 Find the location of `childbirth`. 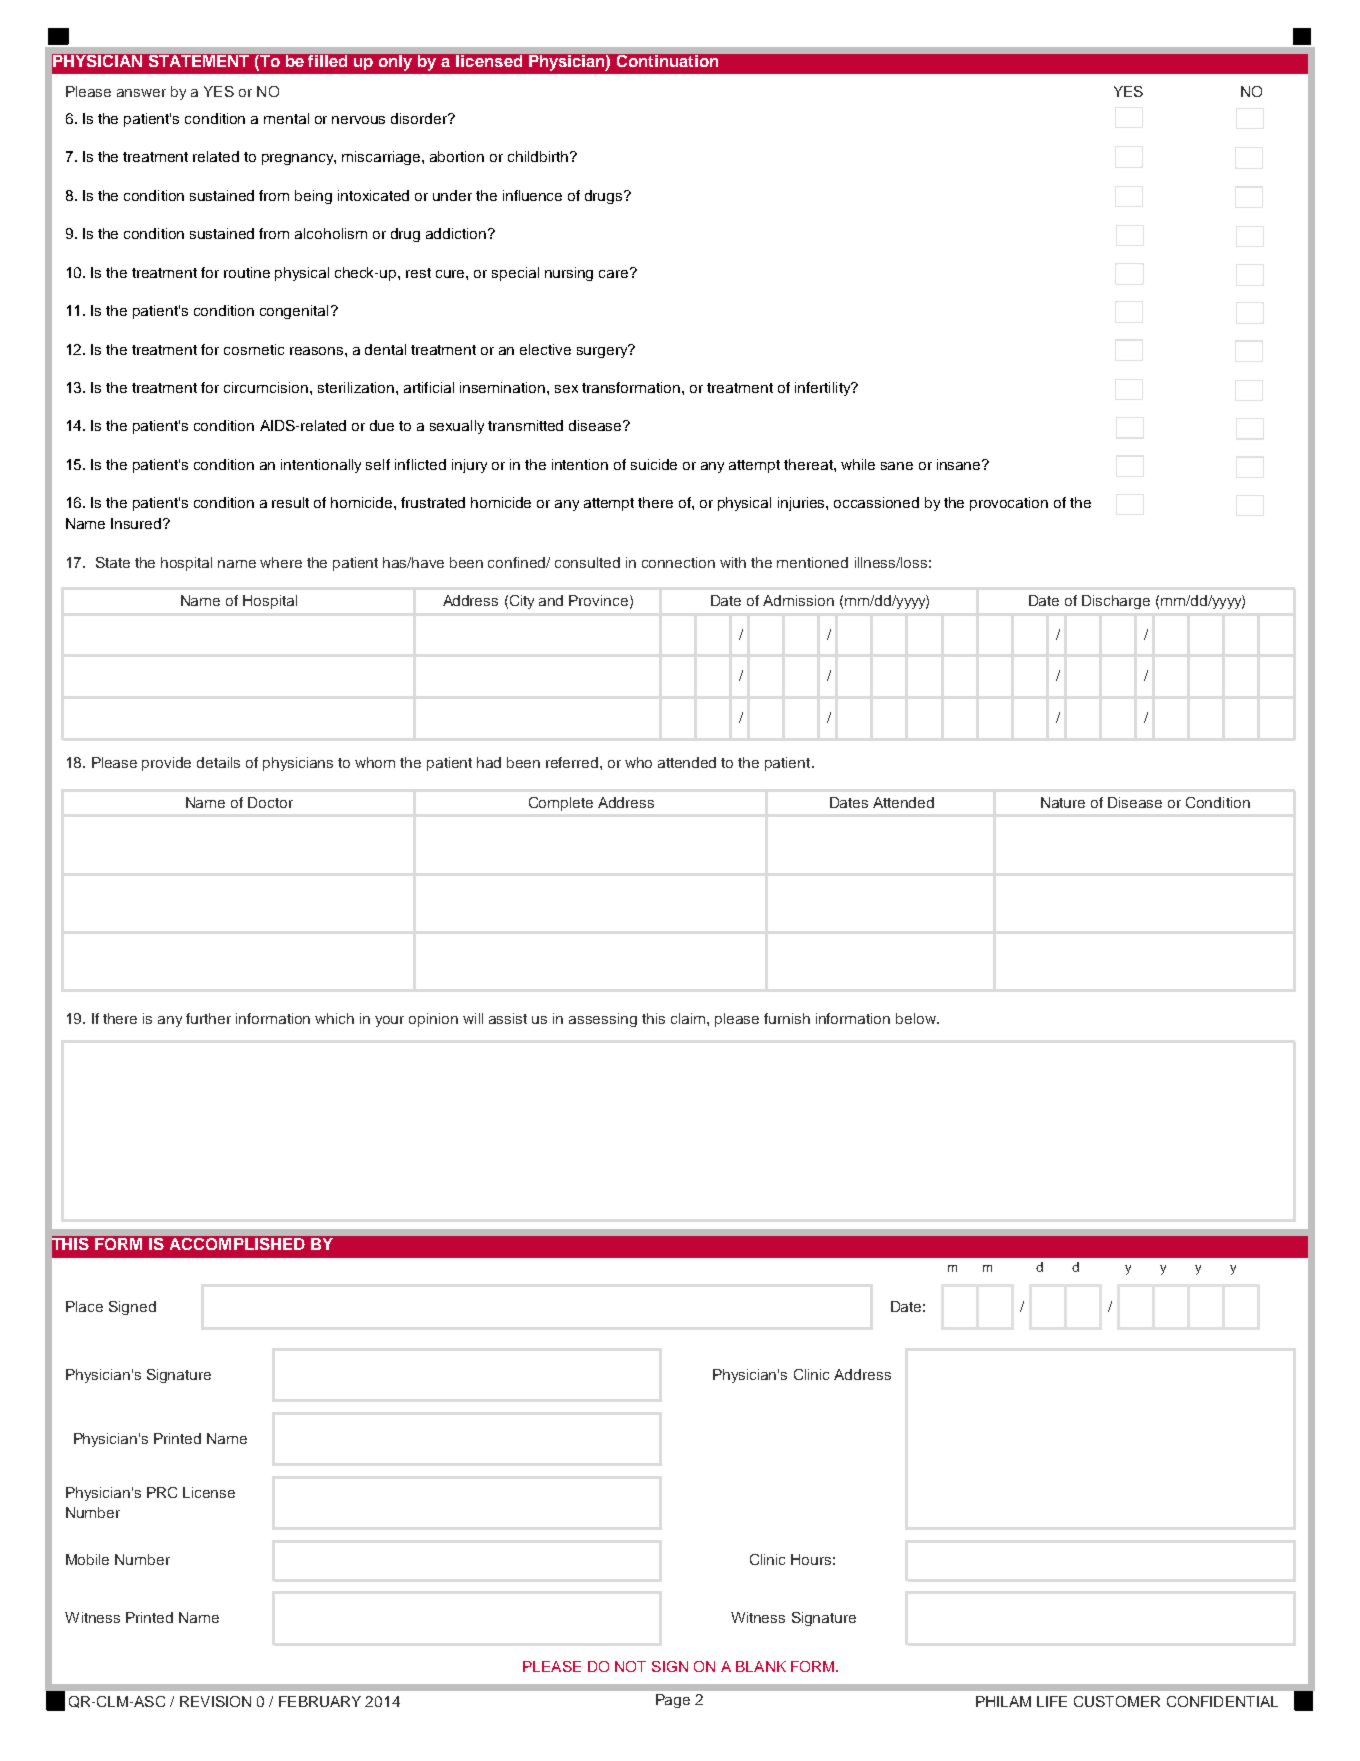

childbirth is located at coordinates (539, 156).
